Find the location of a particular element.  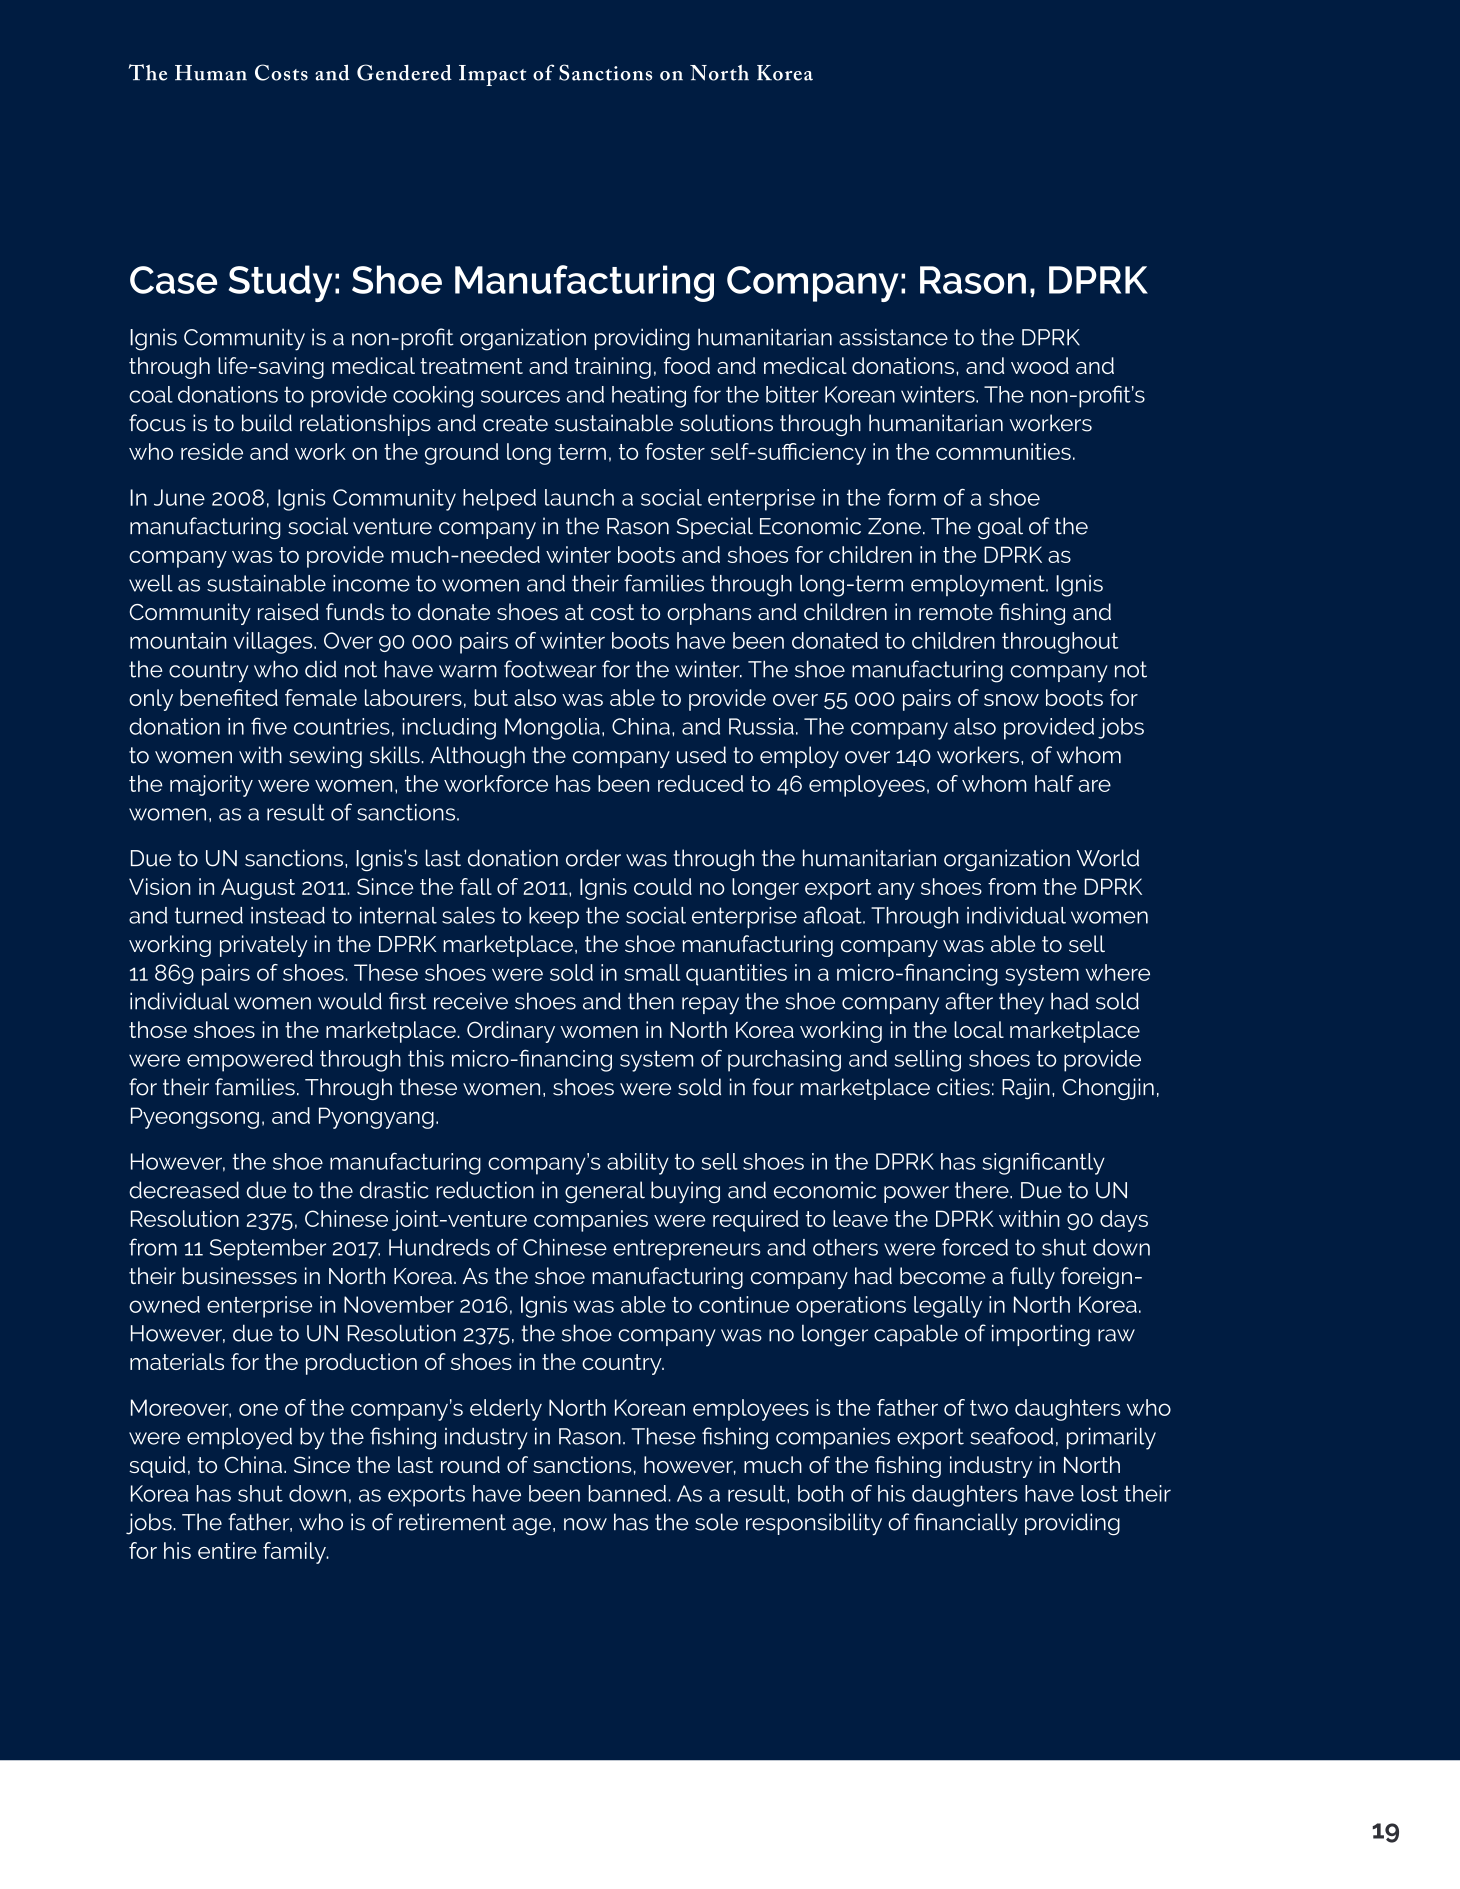

banned is located at coordinates (627, 1493).
